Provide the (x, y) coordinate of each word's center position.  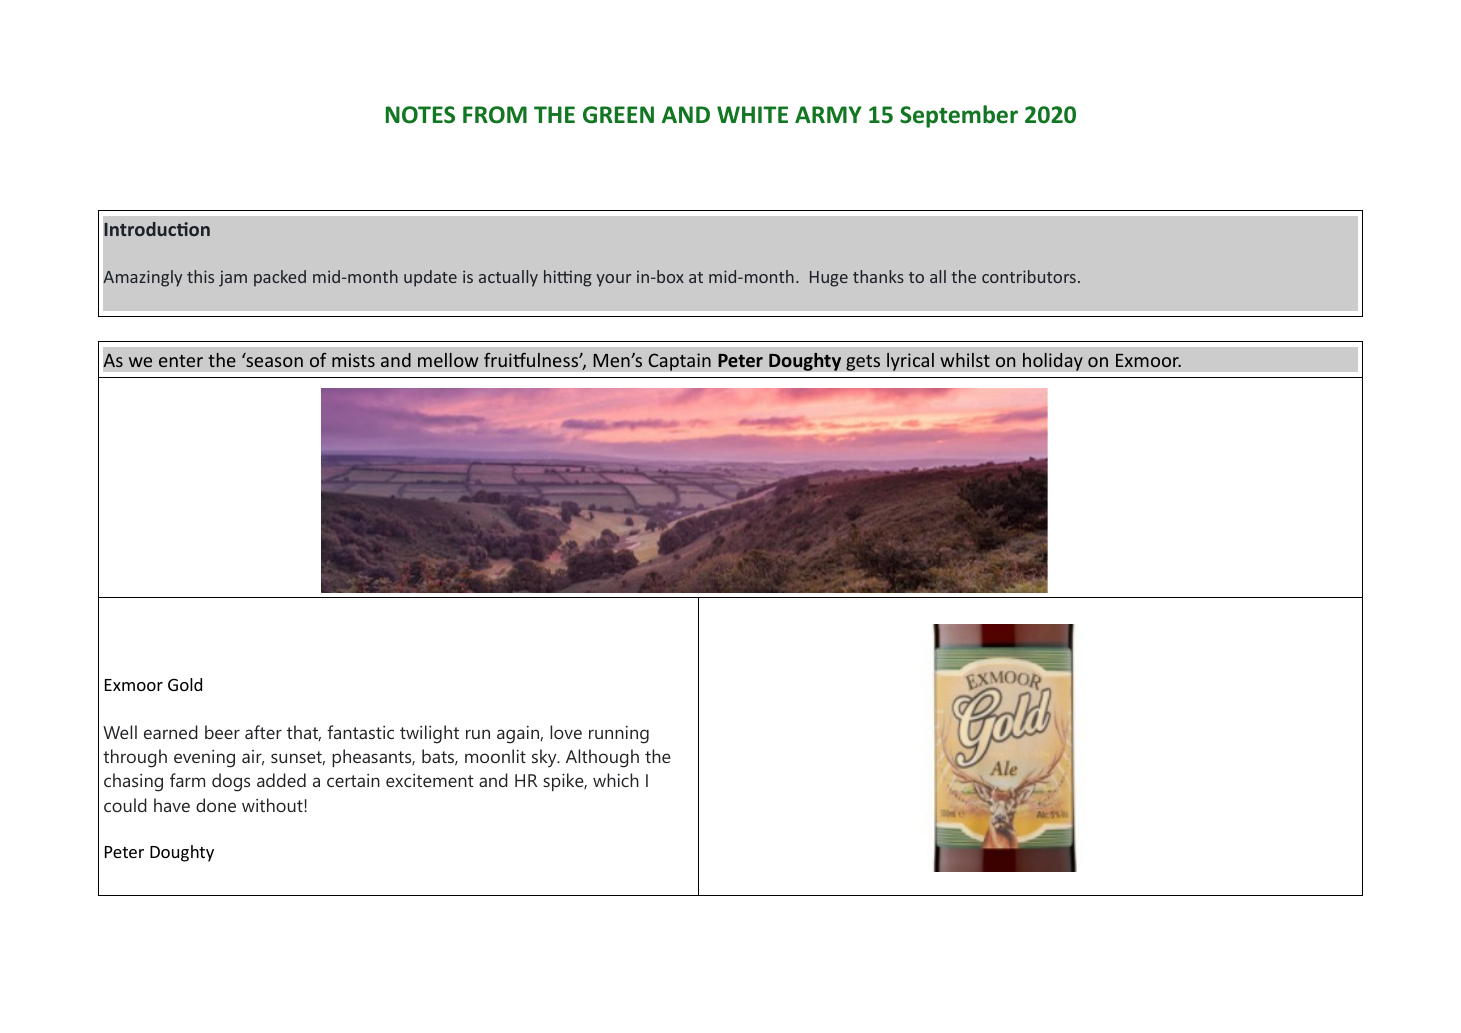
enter (181, 361)
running (619, 734)
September (959, 116)
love (566, 732)
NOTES (420, 115)
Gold (185, 684)
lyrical (910, 361)
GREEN (618, 115)
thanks (878, 276)
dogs (231, 782)
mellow (448, 360)
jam (233, 278)
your (613, 280)
